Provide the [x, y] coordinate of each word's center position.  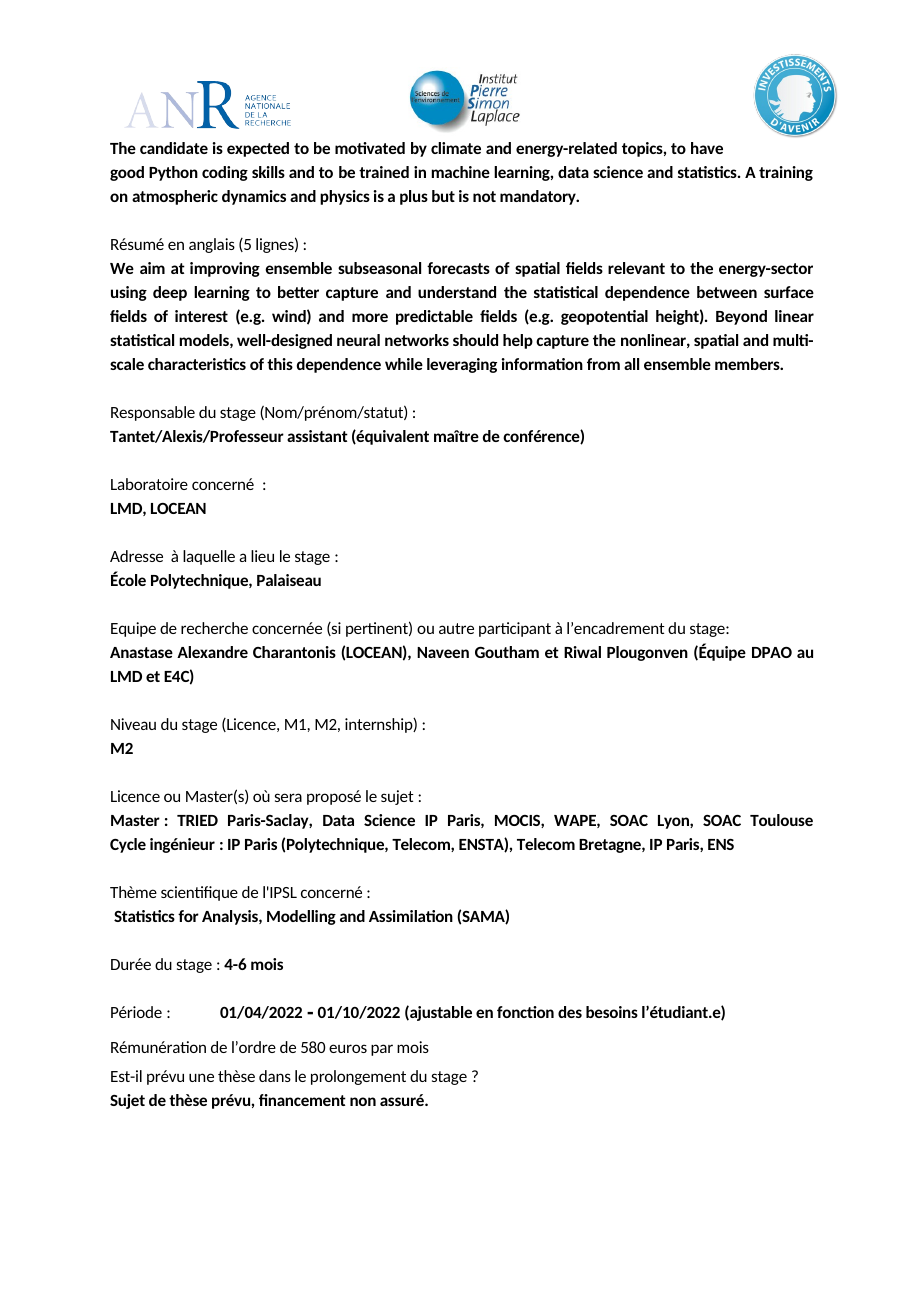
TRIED [197, 820]
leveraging [462, 365]
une [201, 1077]
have [707, 148]
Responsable [153, 413]
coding [225, 173]
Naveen [443, 652]
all [631, 364]
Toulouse [781, 820]
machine [461, 172]
